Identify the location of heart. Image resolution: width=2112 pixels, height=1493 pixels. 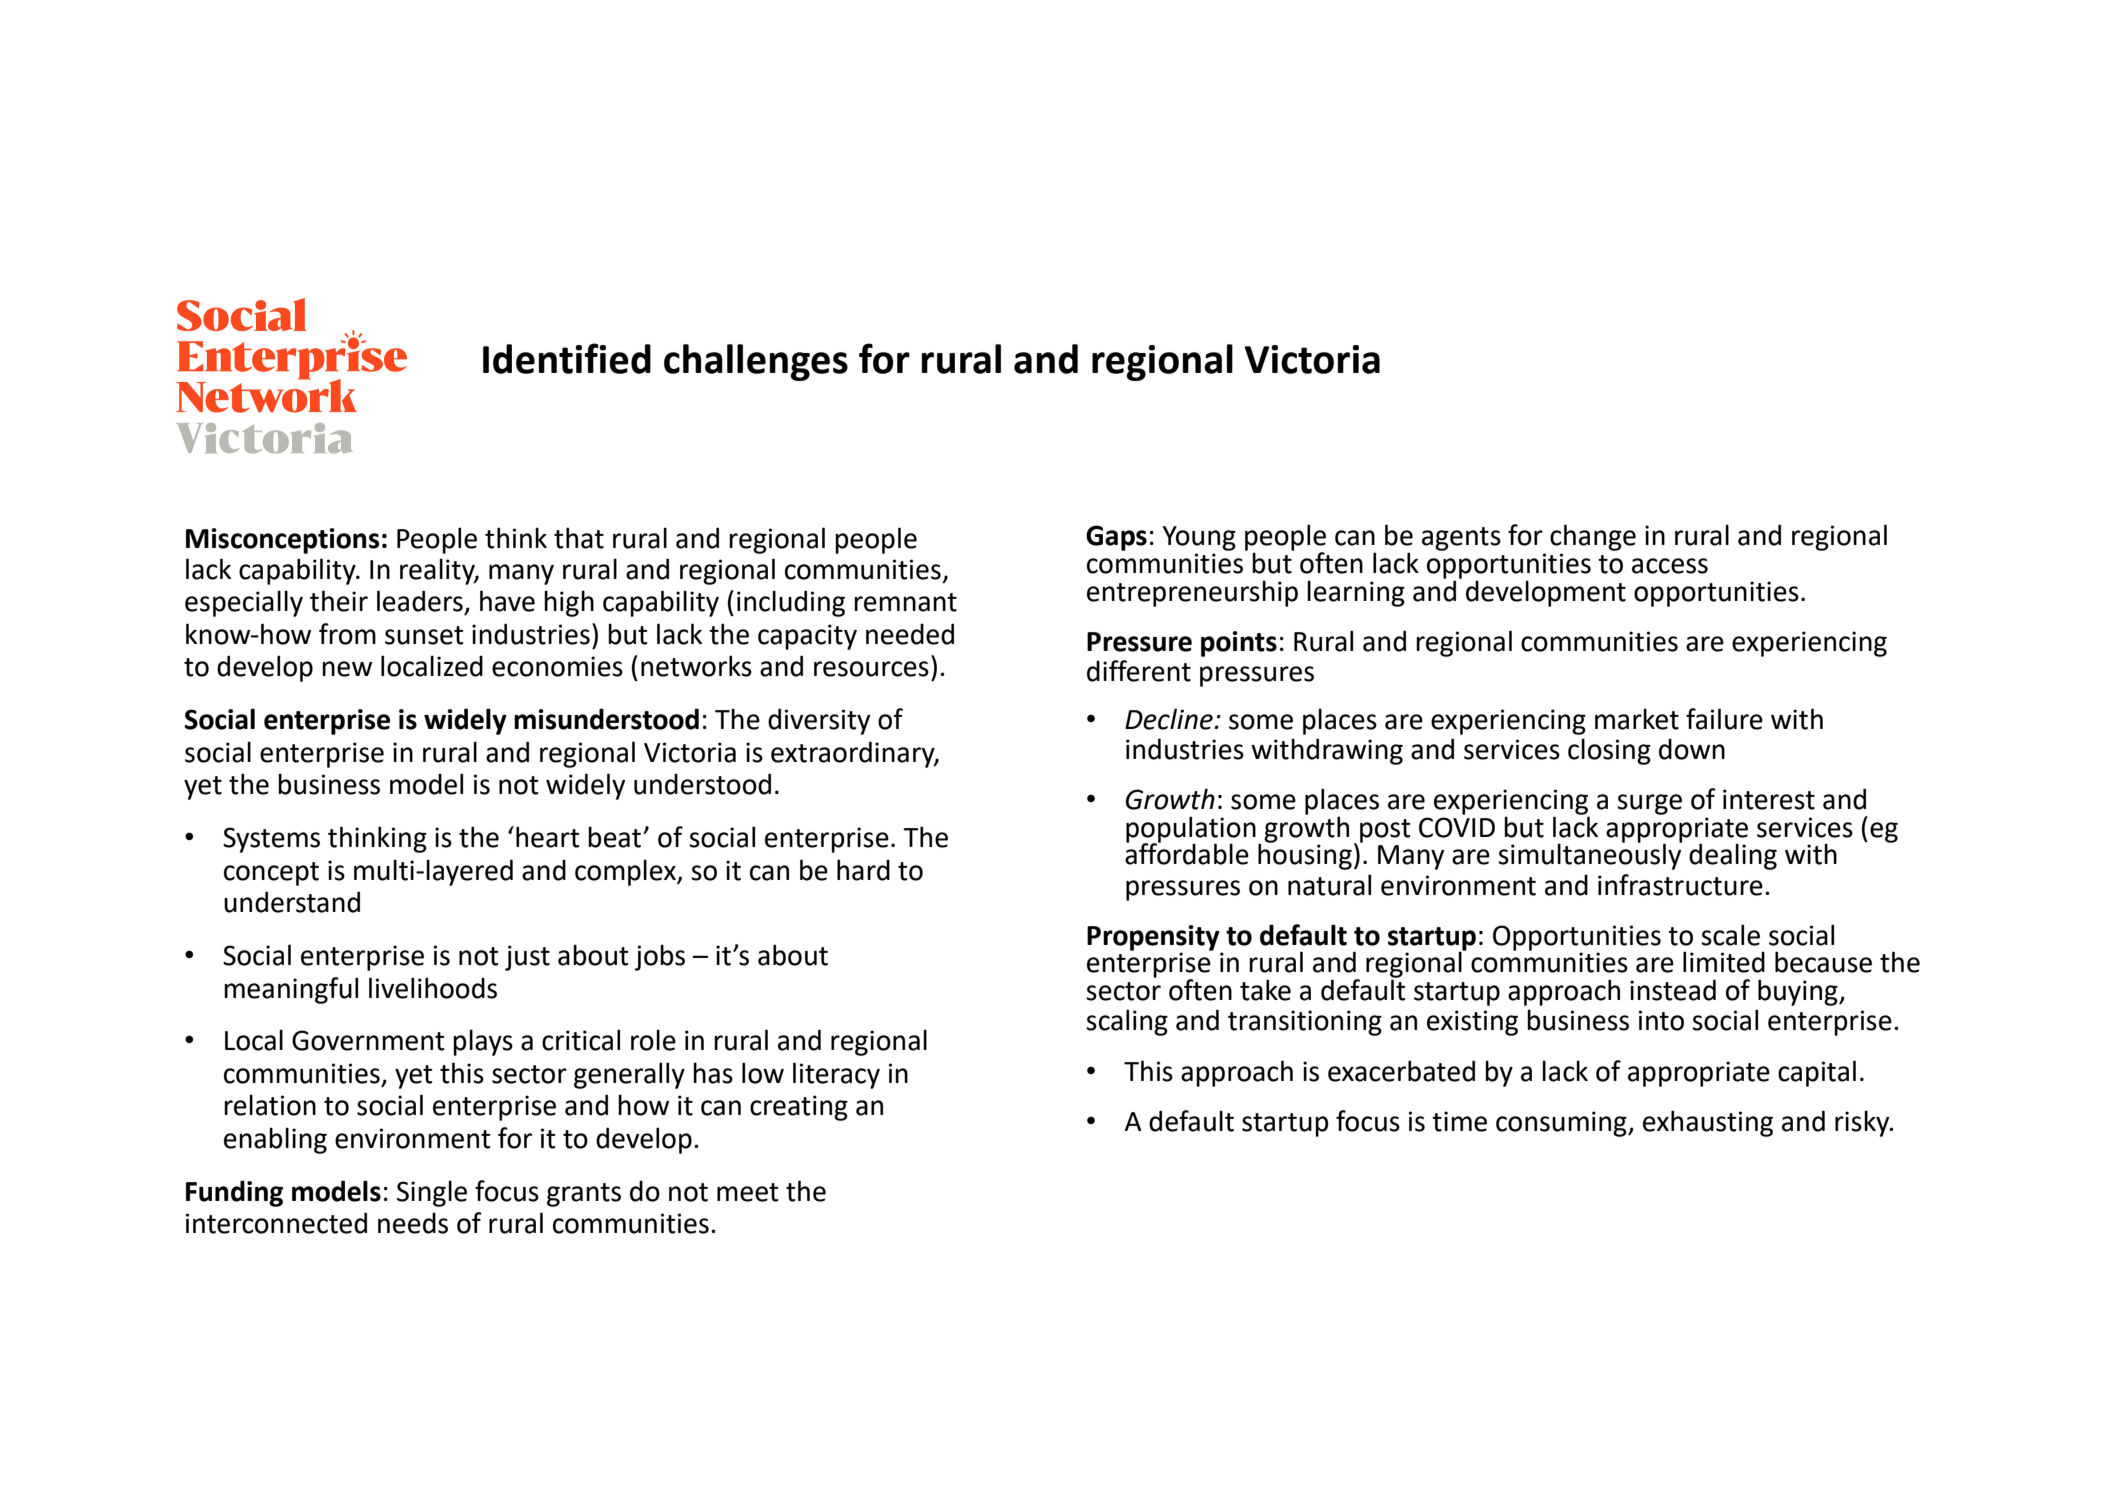
(548, 837).
